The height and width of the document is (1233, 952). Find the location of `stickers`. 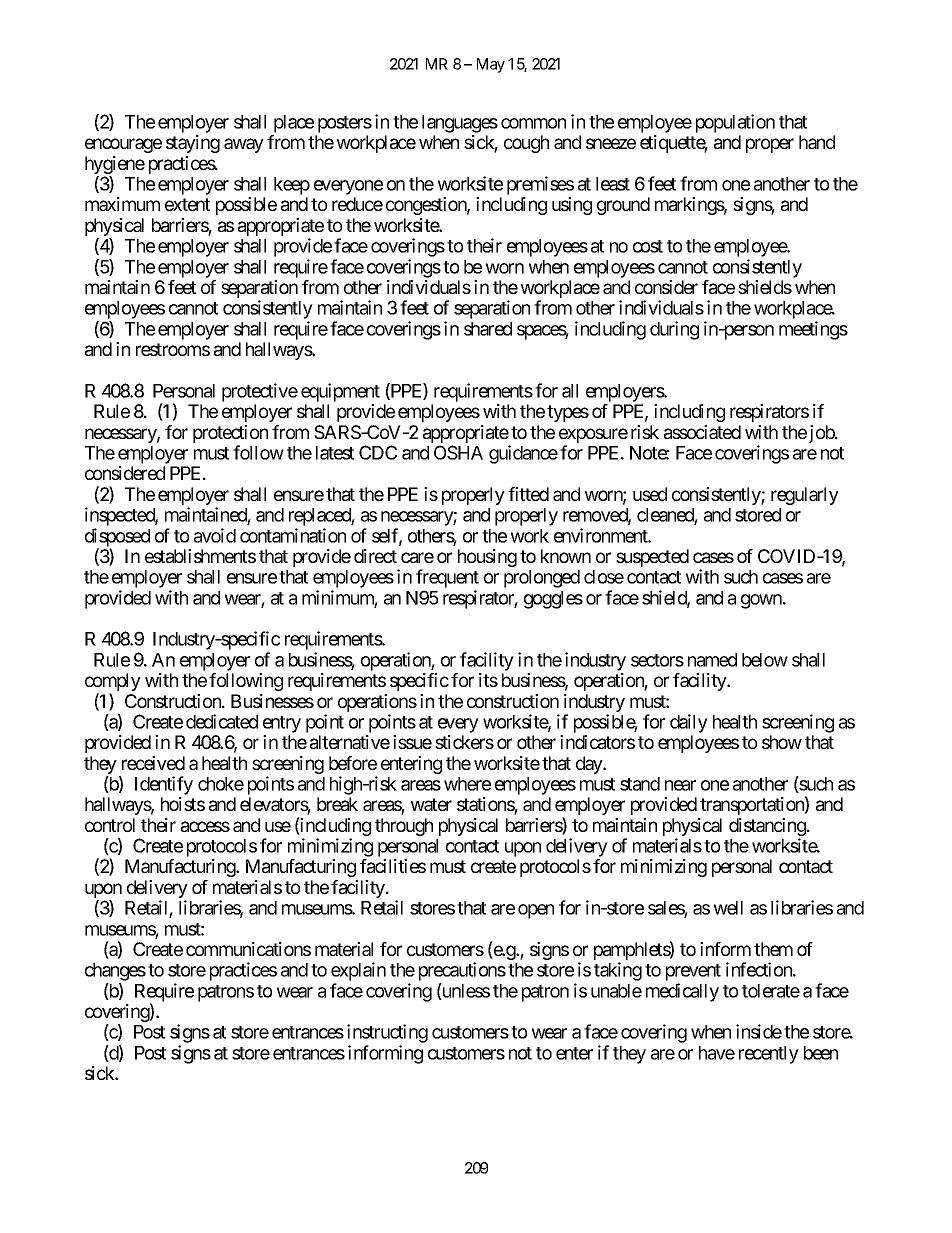

stickers is located at coordinates (464, 742).
